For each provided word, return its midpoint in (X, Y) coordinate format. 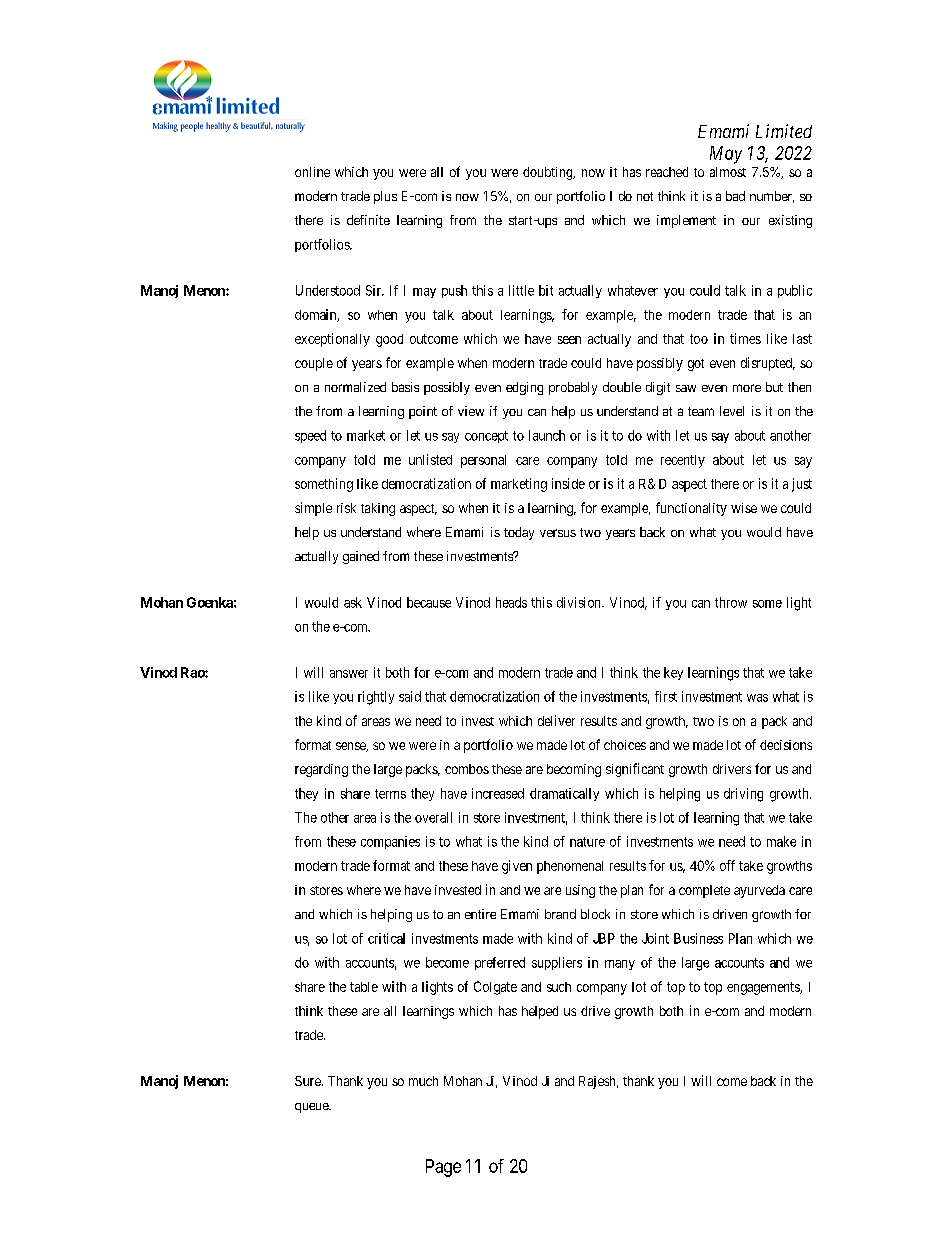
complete (704, 891)
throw (731, 602)
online (312, 172)
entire (480, 914)
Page (443, 1168)
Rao (193, 672)
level (732, 411)
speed (310, 436)
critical (386, 938)
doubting (549, 173)
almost (728, 172)
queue (312, 1108)
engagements (764, 988)
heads (511, 602)
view (471, 411)
